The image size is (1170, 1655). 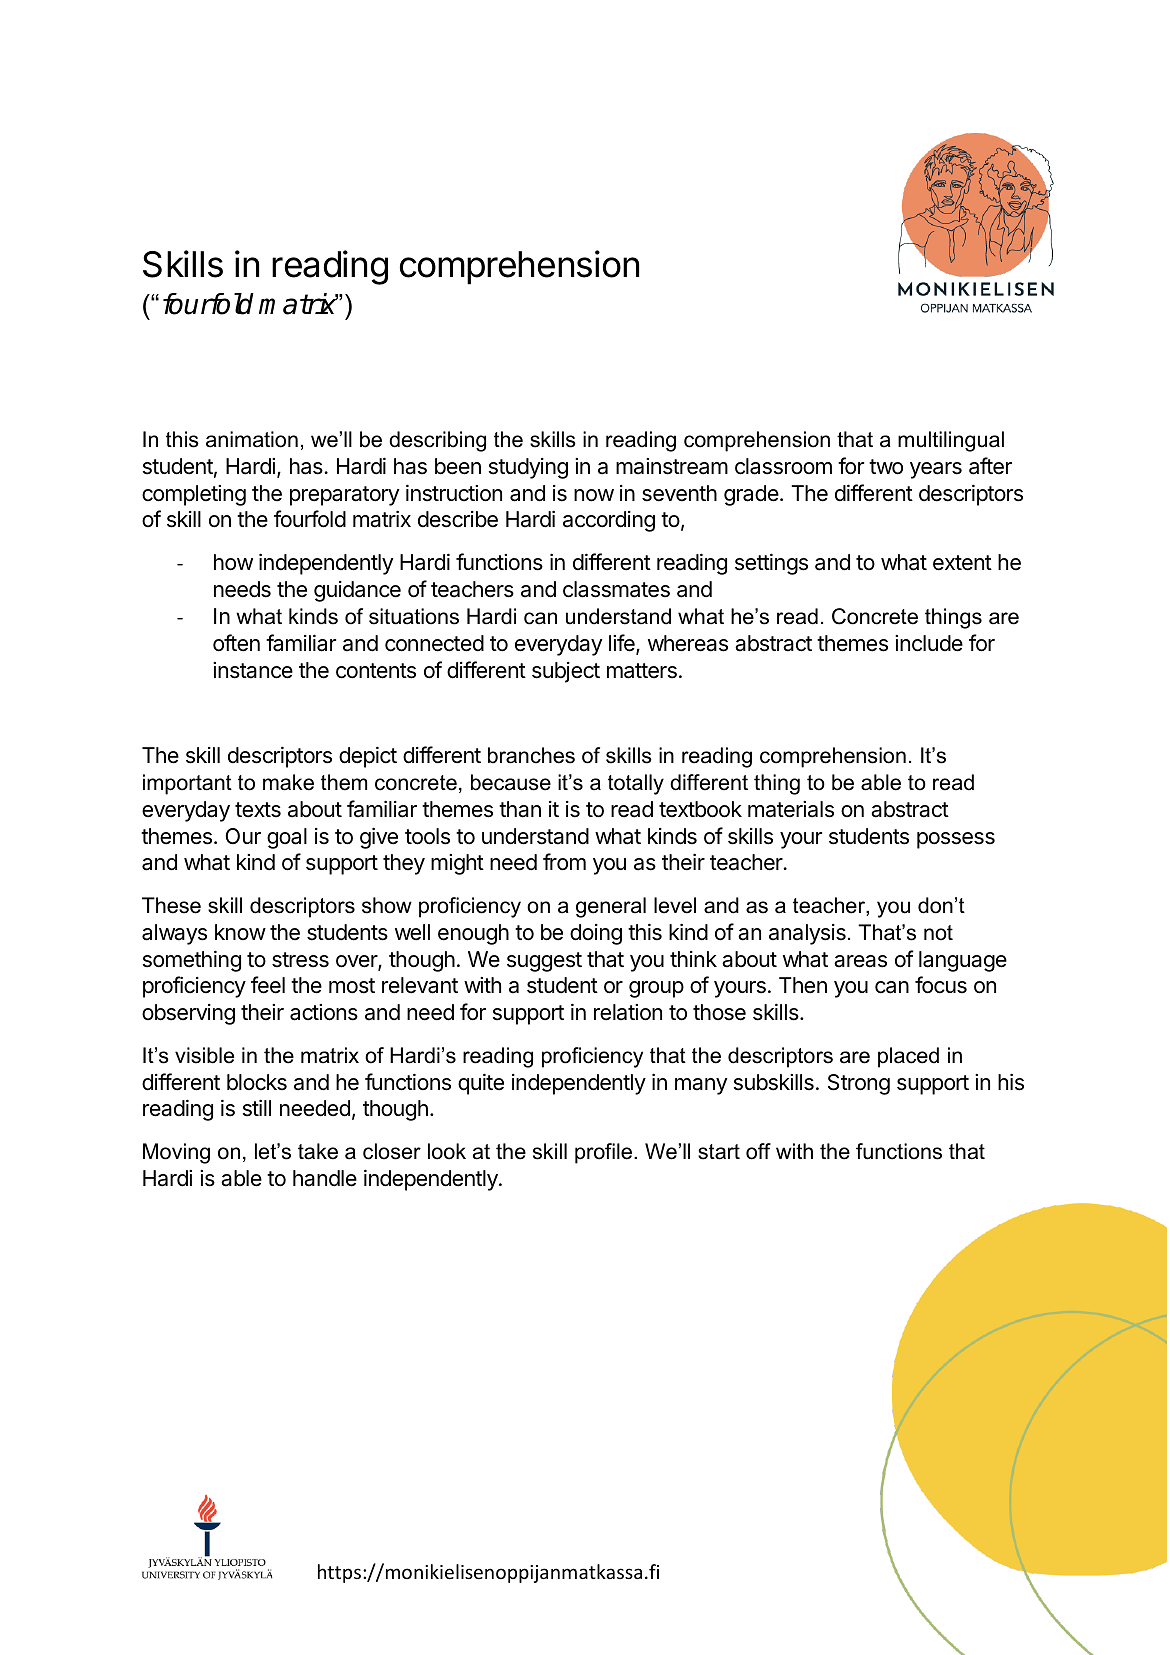 What do you see at coordinates (758, 1151) in the page?
I see `off` at bounding box center [758, 1151].
